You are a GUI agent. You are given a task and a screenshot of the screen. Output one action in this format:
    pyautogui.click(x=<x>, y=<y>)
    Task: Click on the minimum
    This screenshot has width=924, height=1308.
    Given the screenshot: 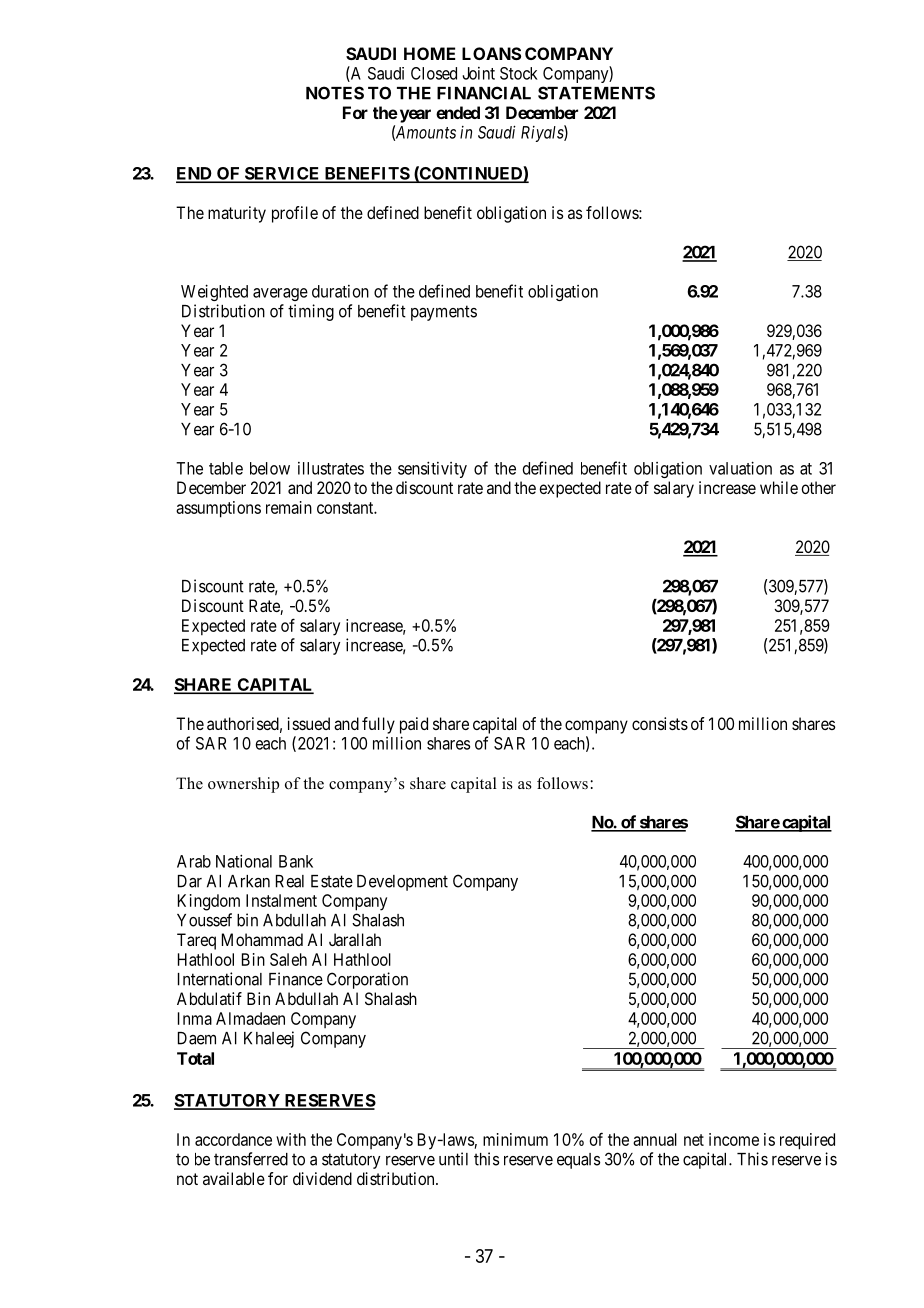 What is the action you would take?
    pyautogui.click(x=515, y=1139)
